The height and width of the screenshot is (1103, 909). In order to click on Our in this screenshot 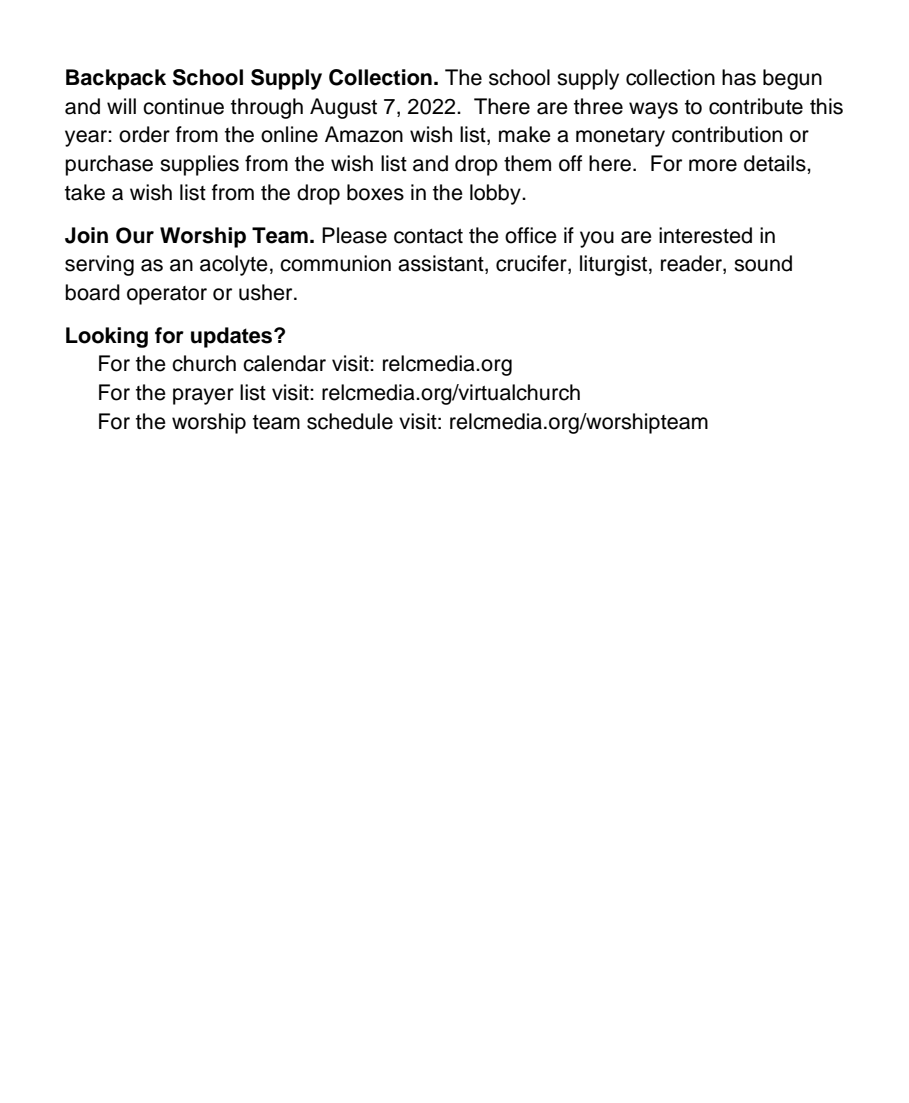, I will do `click(135, 235)`.
